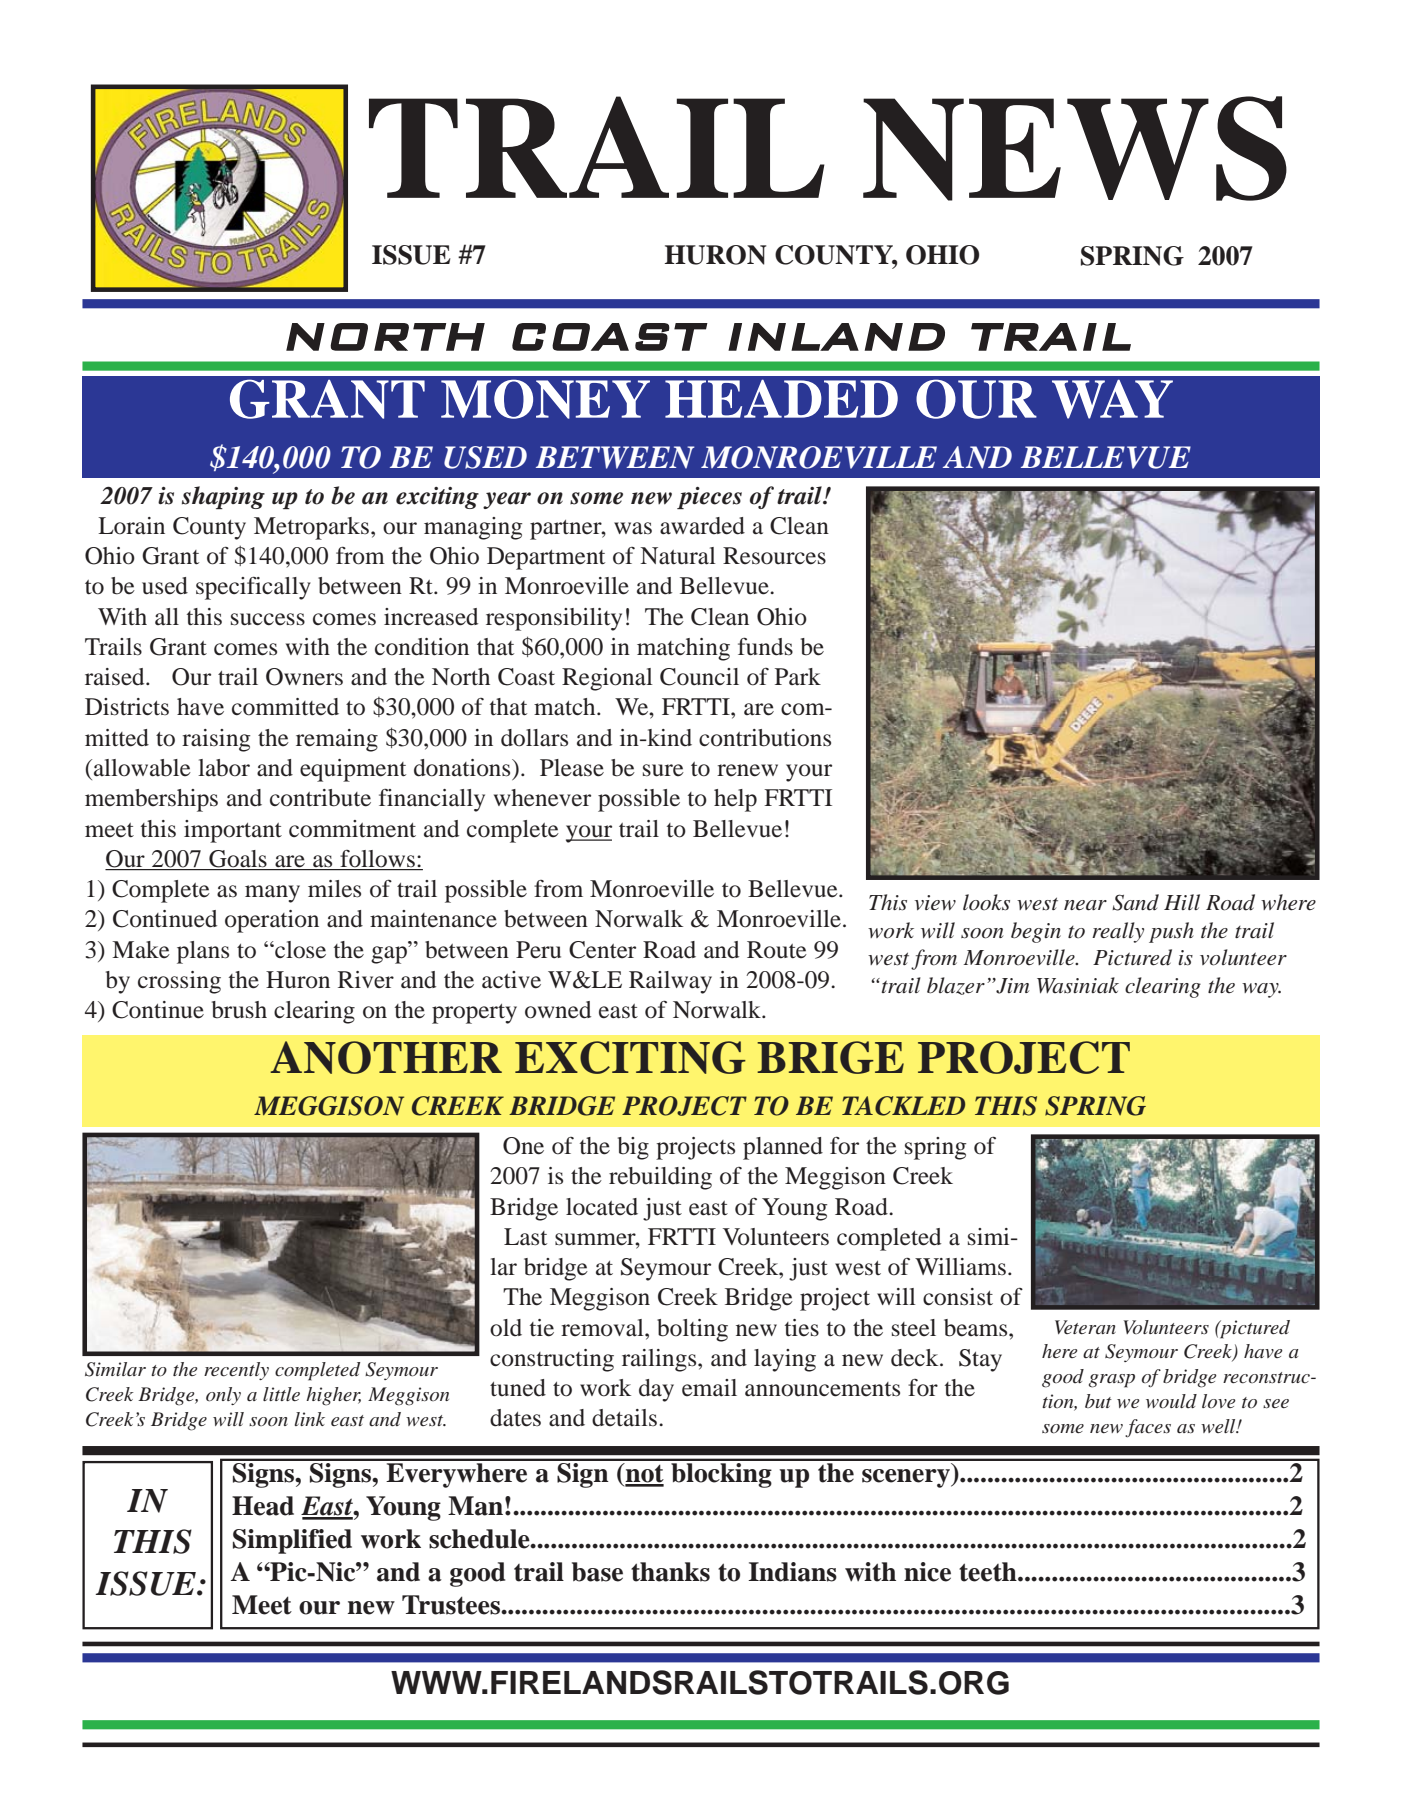 This screenshot has width=1402, height=1815. Describe the element at coordinates (545, 399) in the screenshot. I see `MONEY` at that location.
